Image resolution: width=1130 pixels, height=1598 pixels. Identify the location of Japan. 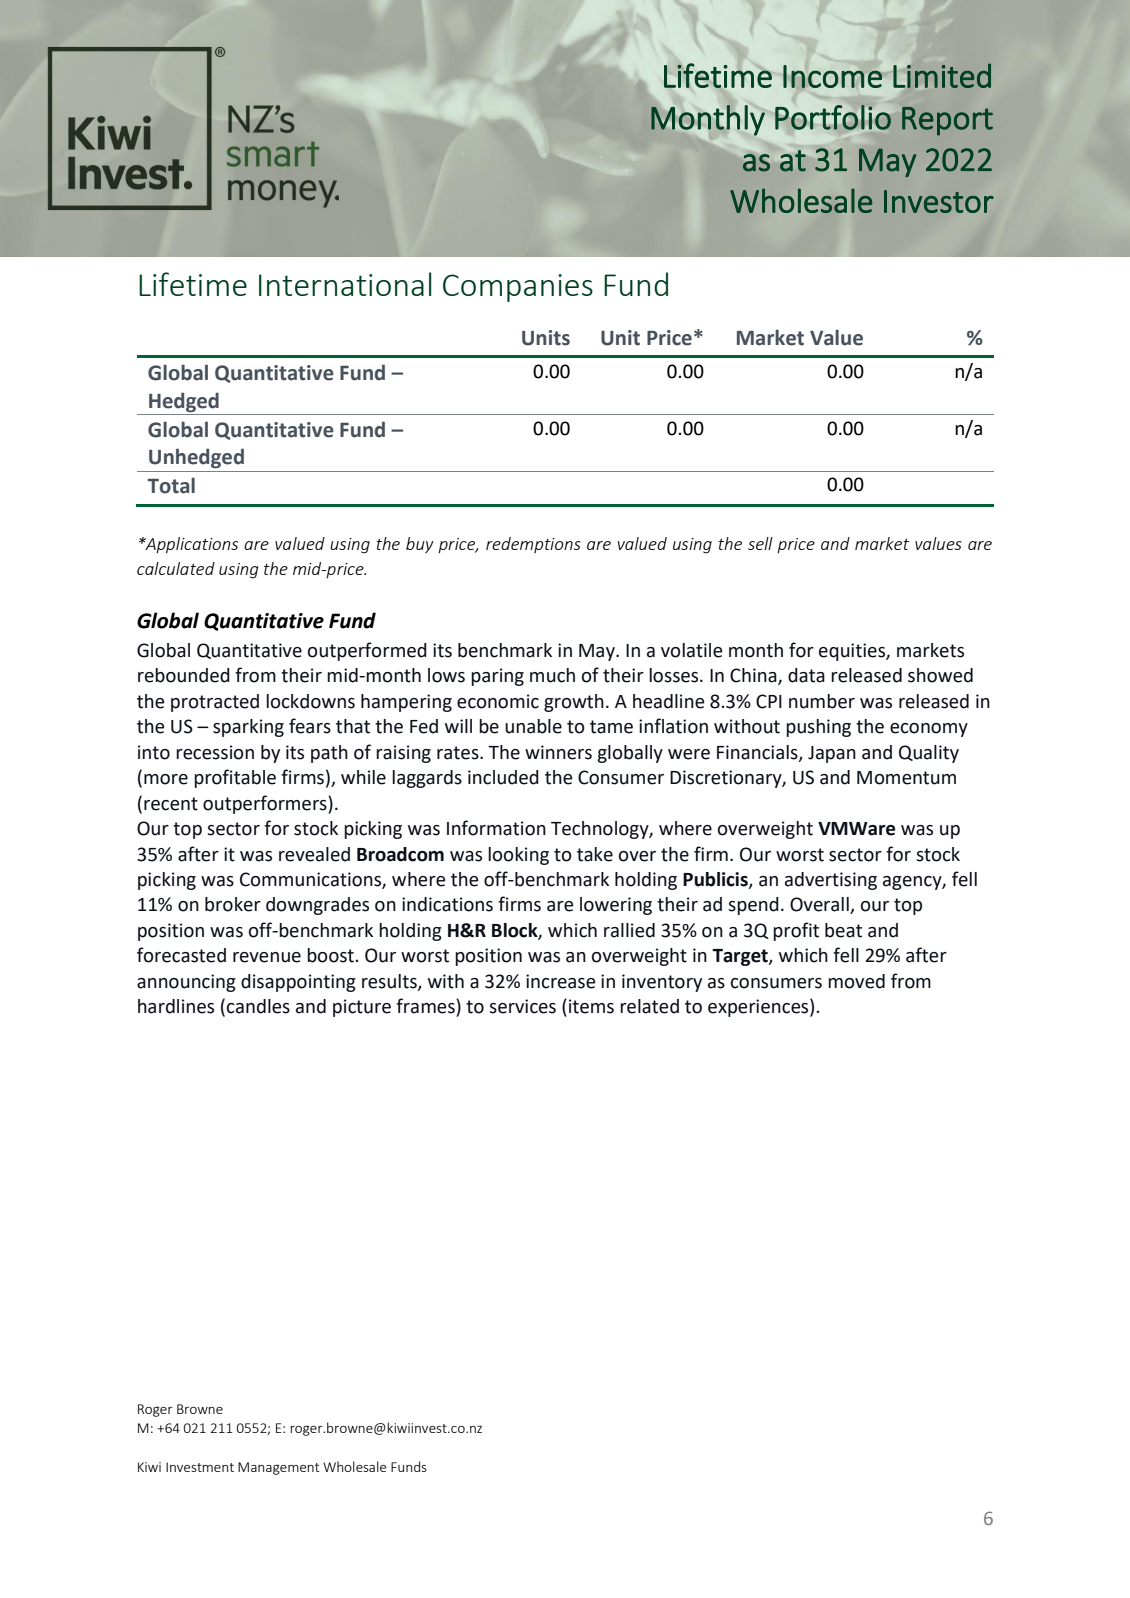
(832, 754).
